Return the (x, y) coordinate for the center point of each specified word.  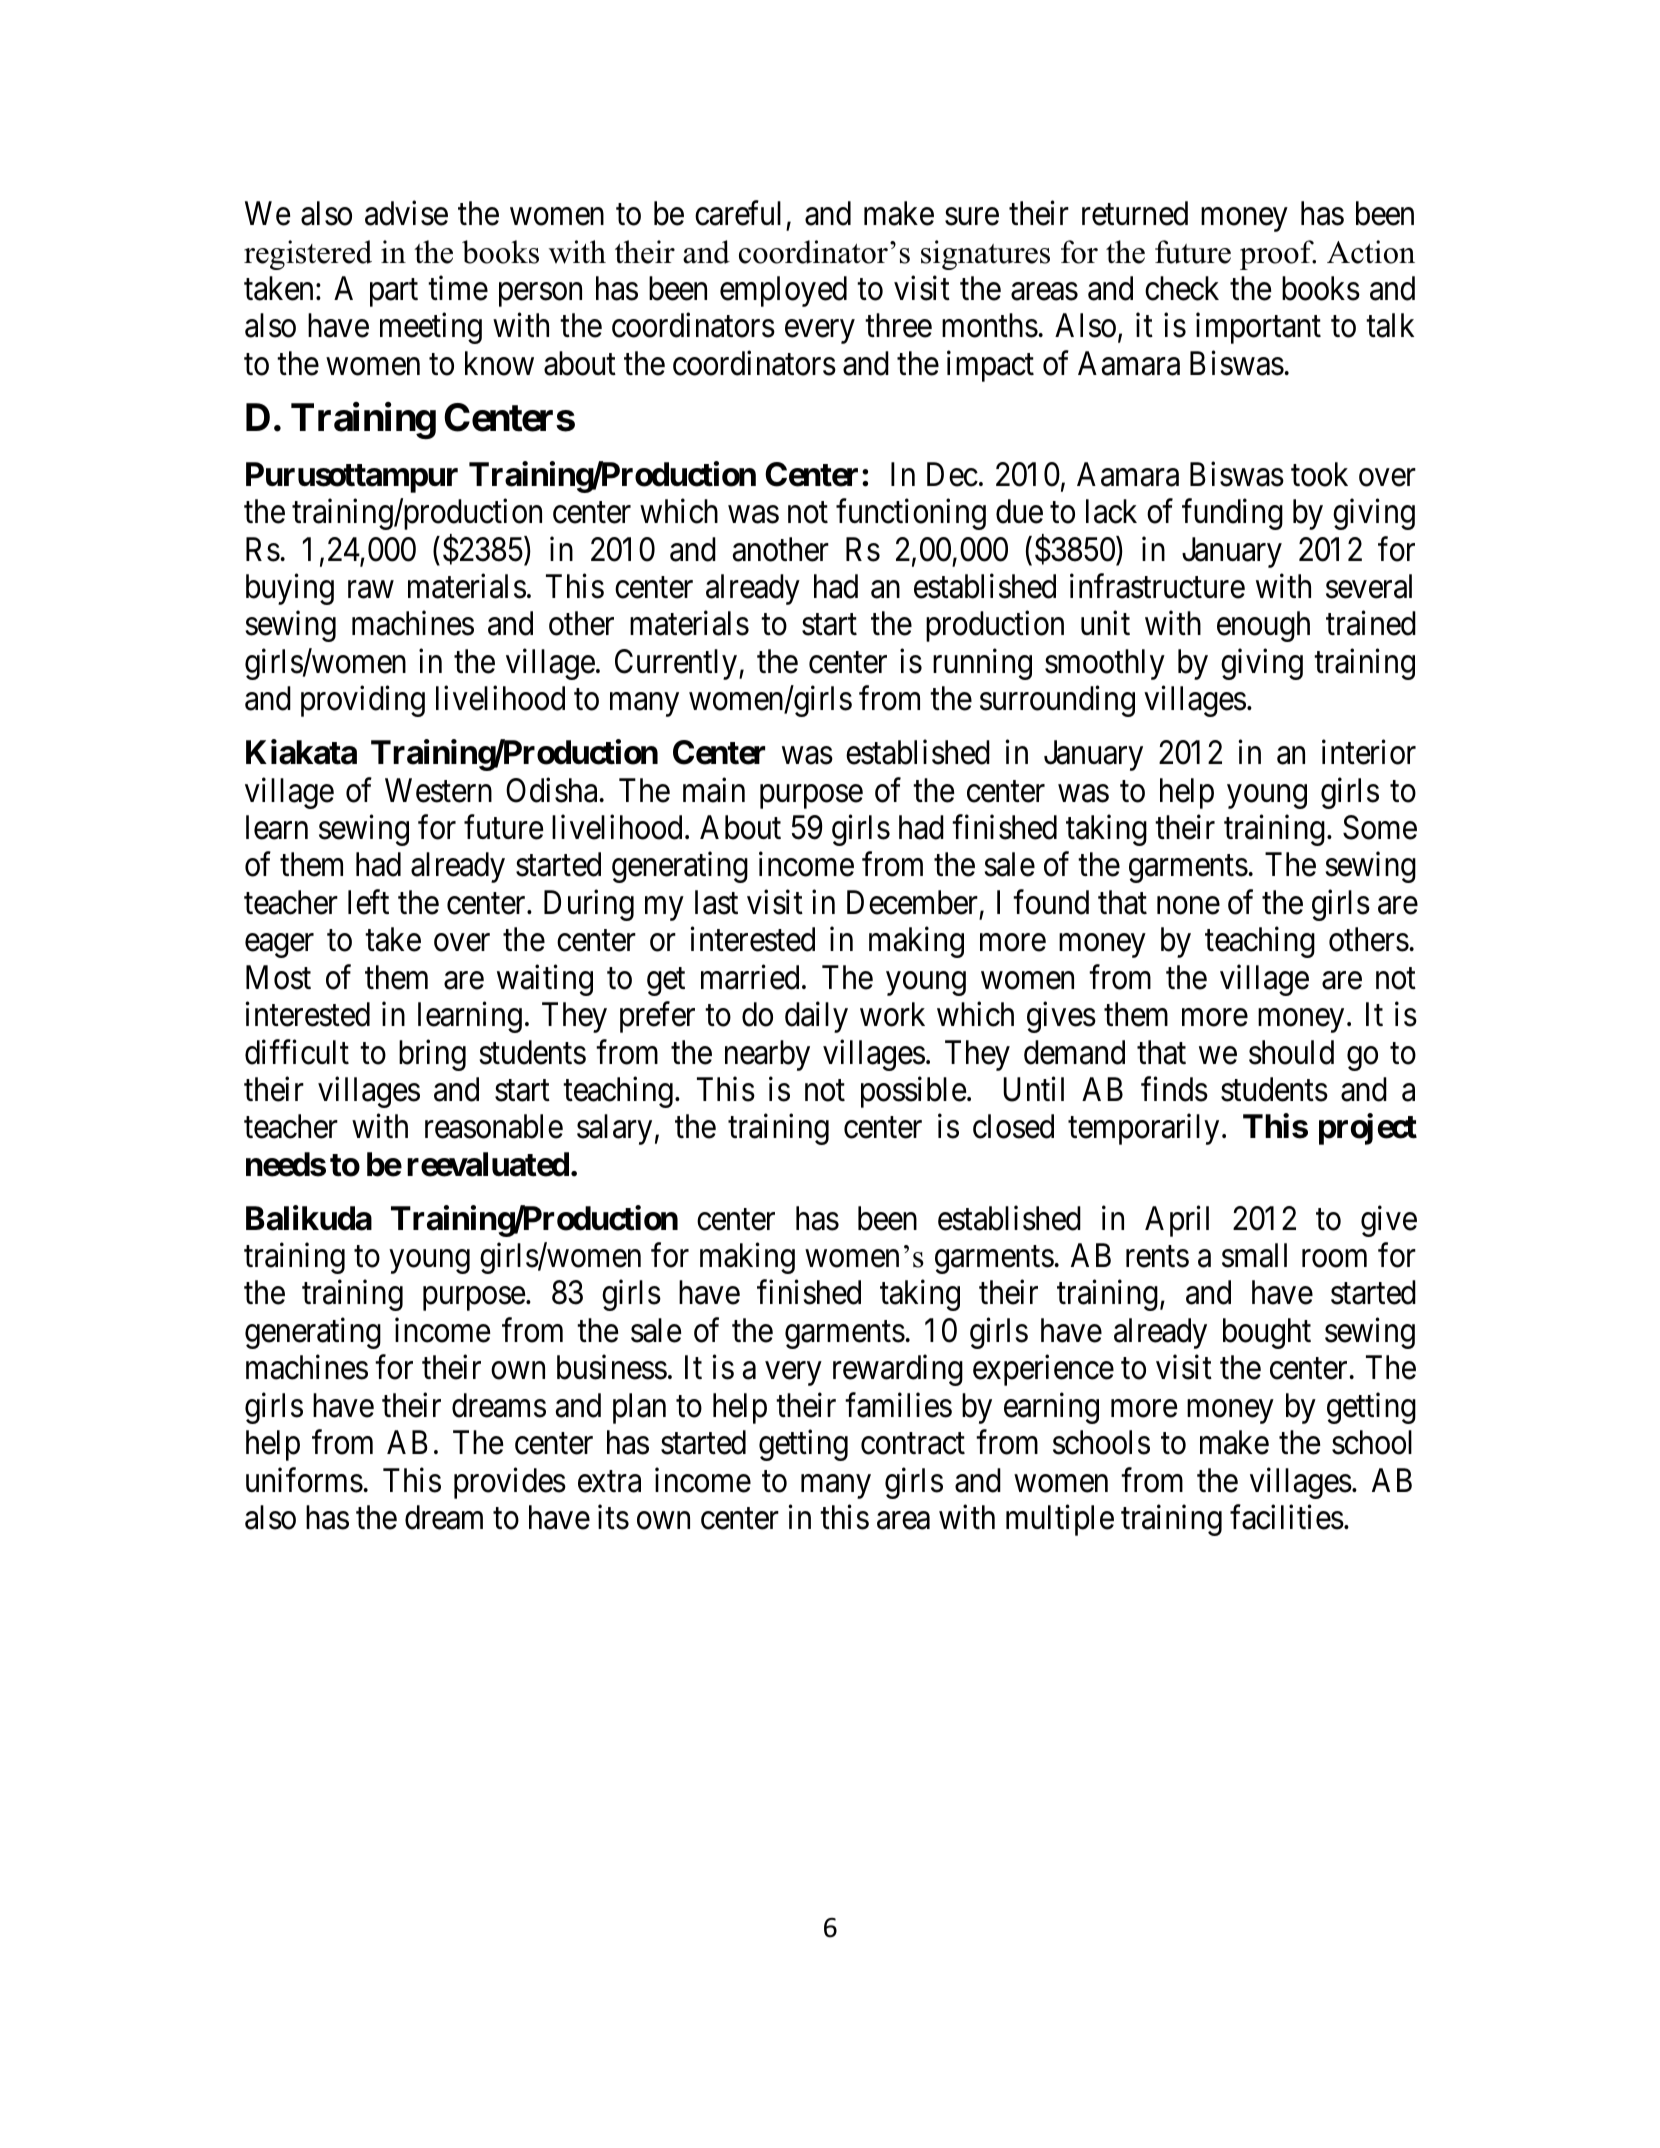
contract (913, 1444)
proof (1278, 255)
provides (510, 1483)
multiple (1060, 1520)
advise (406, 213)
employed (783, 291)
